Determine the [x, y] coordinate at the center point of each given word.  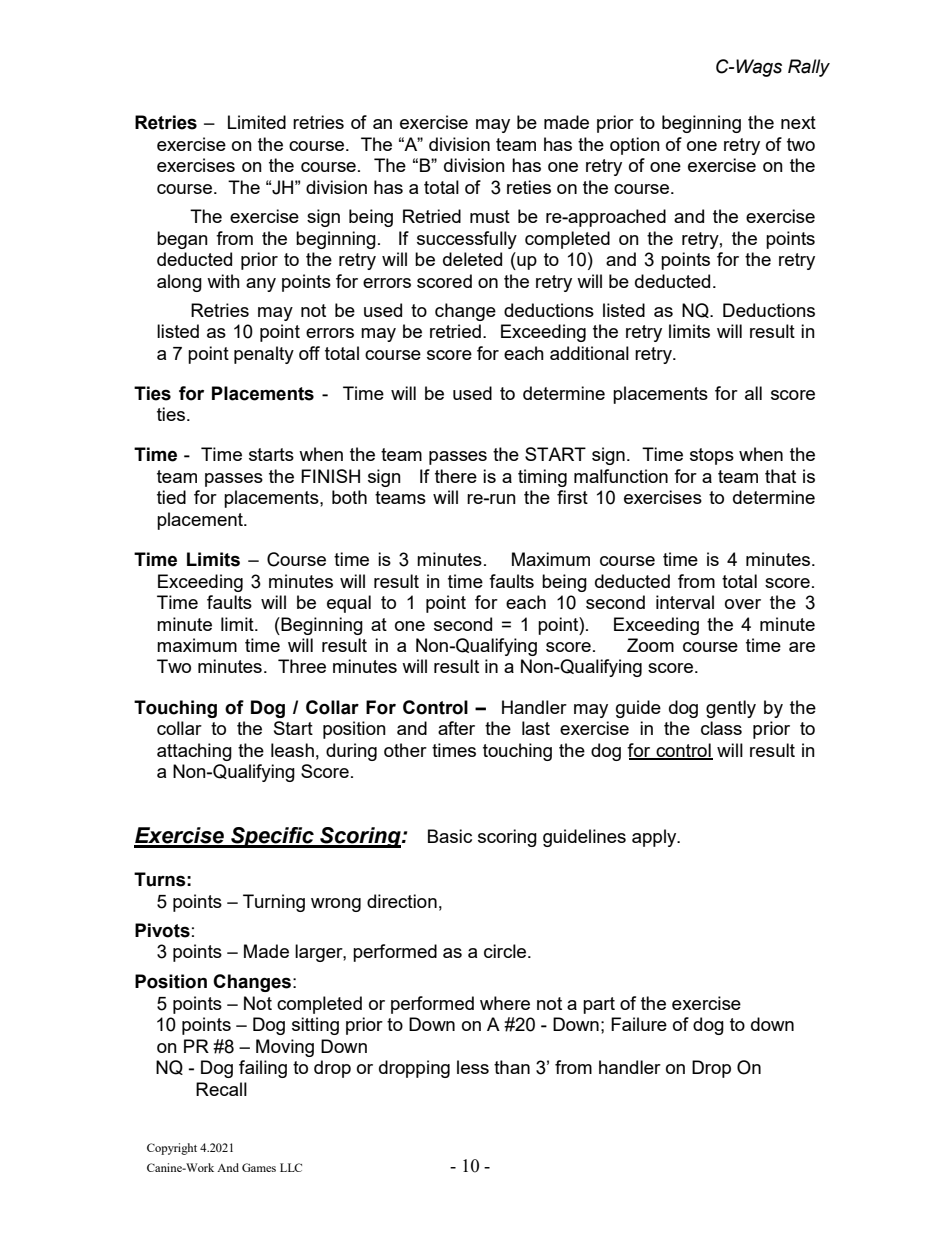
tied [171, 497]
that [780, 476]
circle [506, 951]
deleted [472, 259]
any [261, 285]
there [456, 476]
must [490, 216]
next [798, 122]
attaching [194, 752]
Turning [274, 903]
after [456, 728]
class [721, 728]
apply [655, 838]
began [182, 240]
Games [259, 1167]
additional [589, 353]
